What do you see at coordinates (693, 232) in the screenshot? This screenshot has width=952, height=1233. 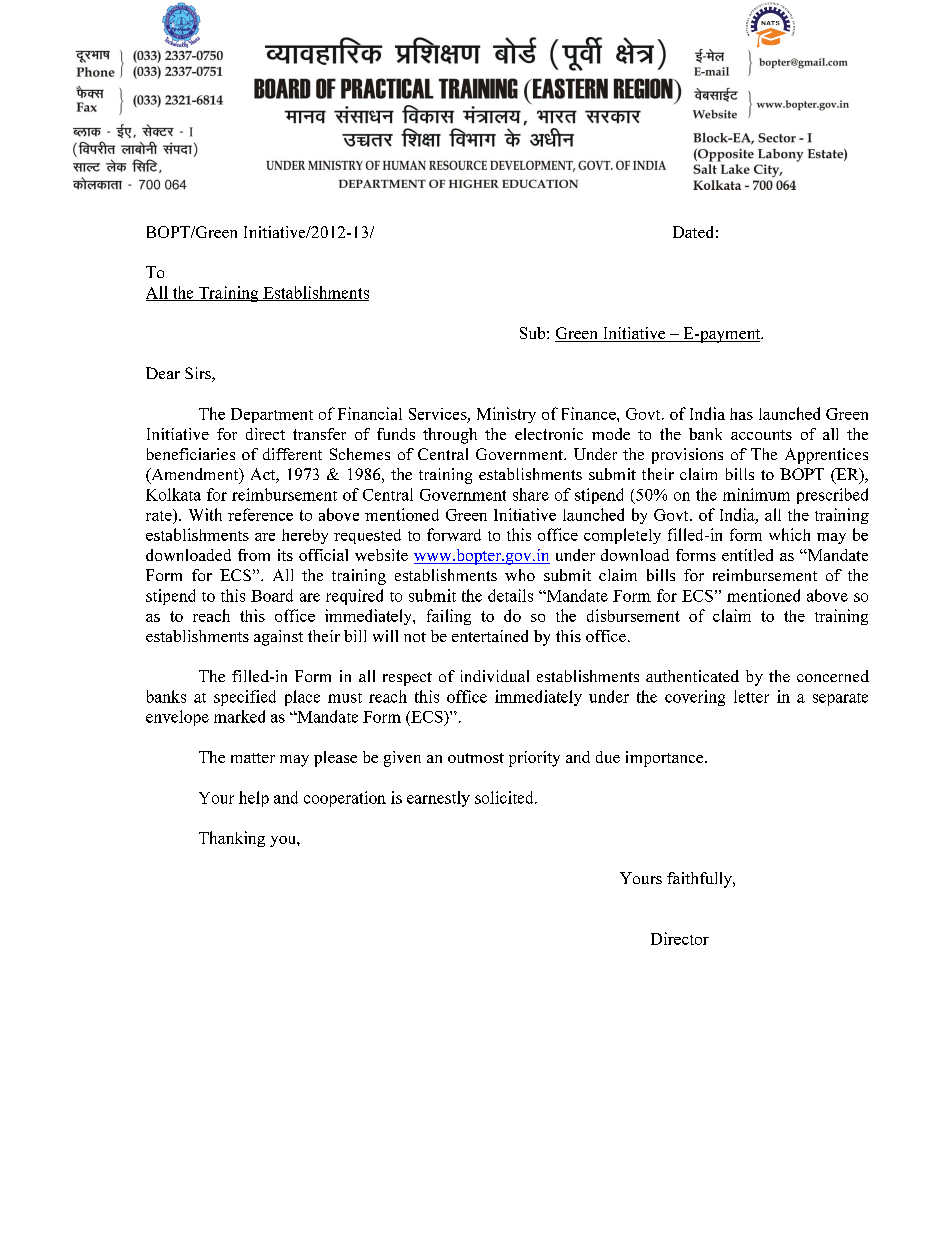 I see `Dated` at bounding box center [693, 232].
